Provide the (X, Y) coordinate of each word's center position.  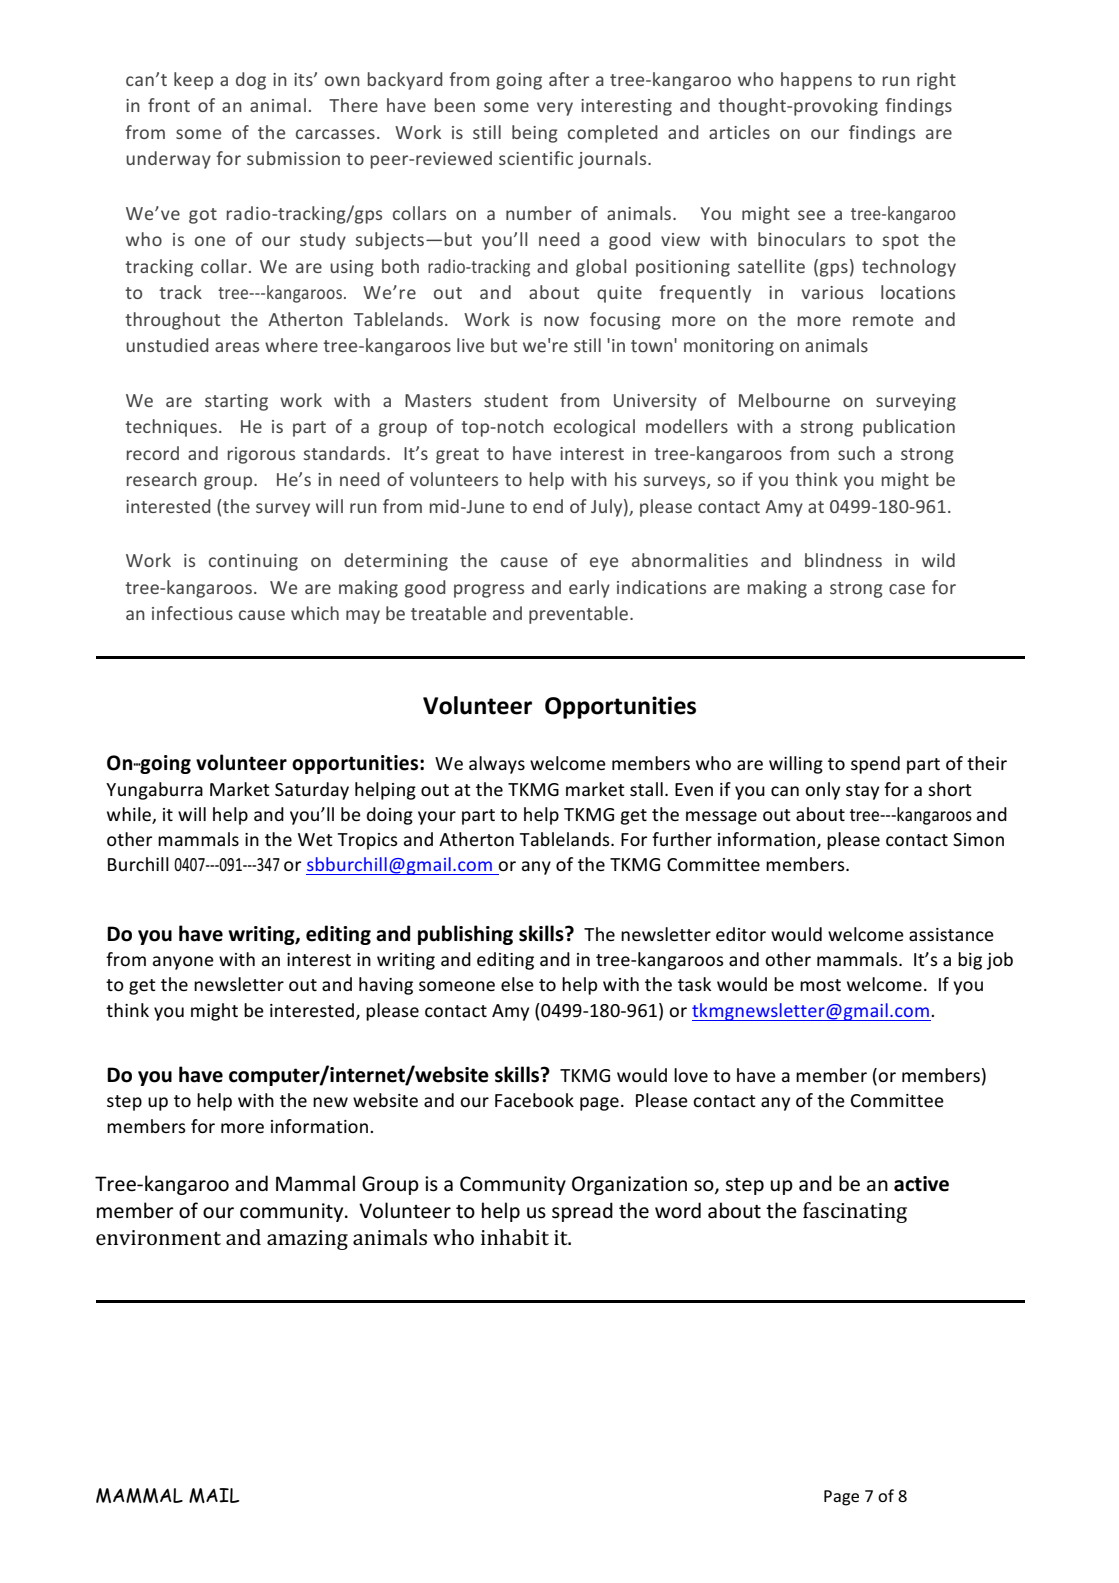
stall (646, 789)
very (555, 109)
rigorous (261, 455)
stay (862, 792)
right (936, 81)
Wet (315, 839)
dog (251, 81)
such (856, 453)
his (626, 479)
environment (158, 1237)
